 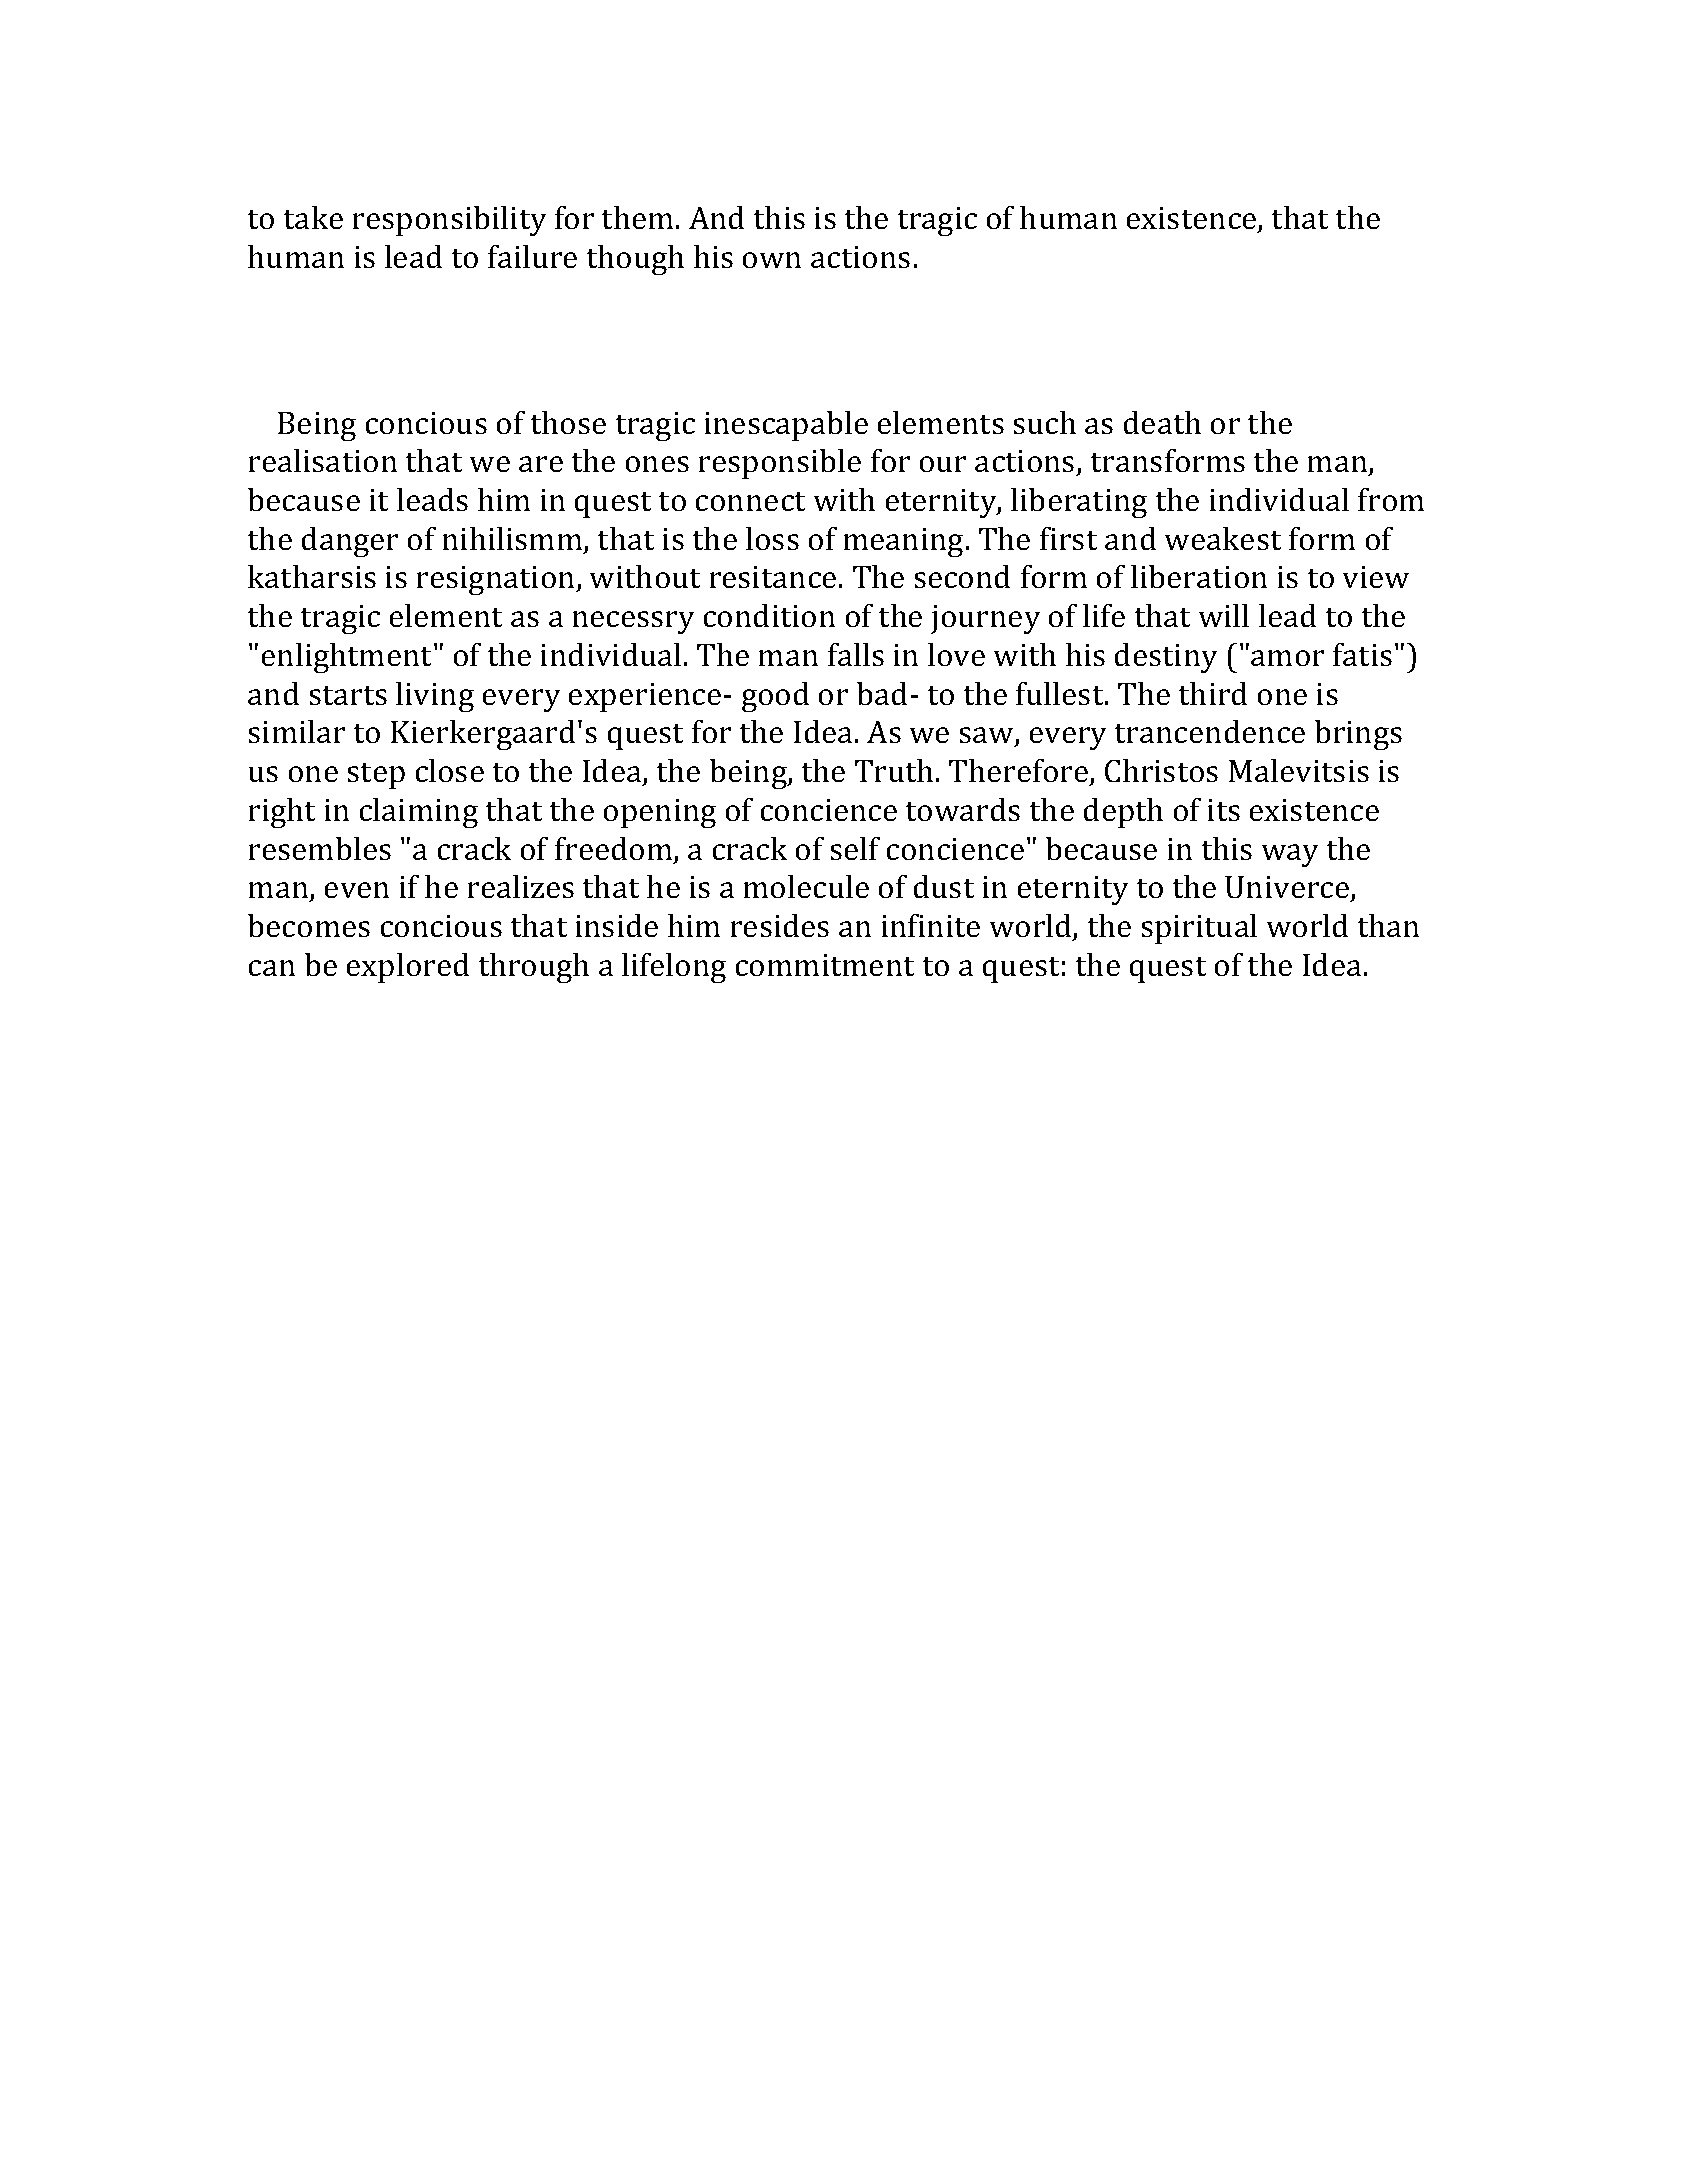 What do you see at coordinates (408, 968) in the screenshot?
I see `explored` at bounding box center [408, 968].
